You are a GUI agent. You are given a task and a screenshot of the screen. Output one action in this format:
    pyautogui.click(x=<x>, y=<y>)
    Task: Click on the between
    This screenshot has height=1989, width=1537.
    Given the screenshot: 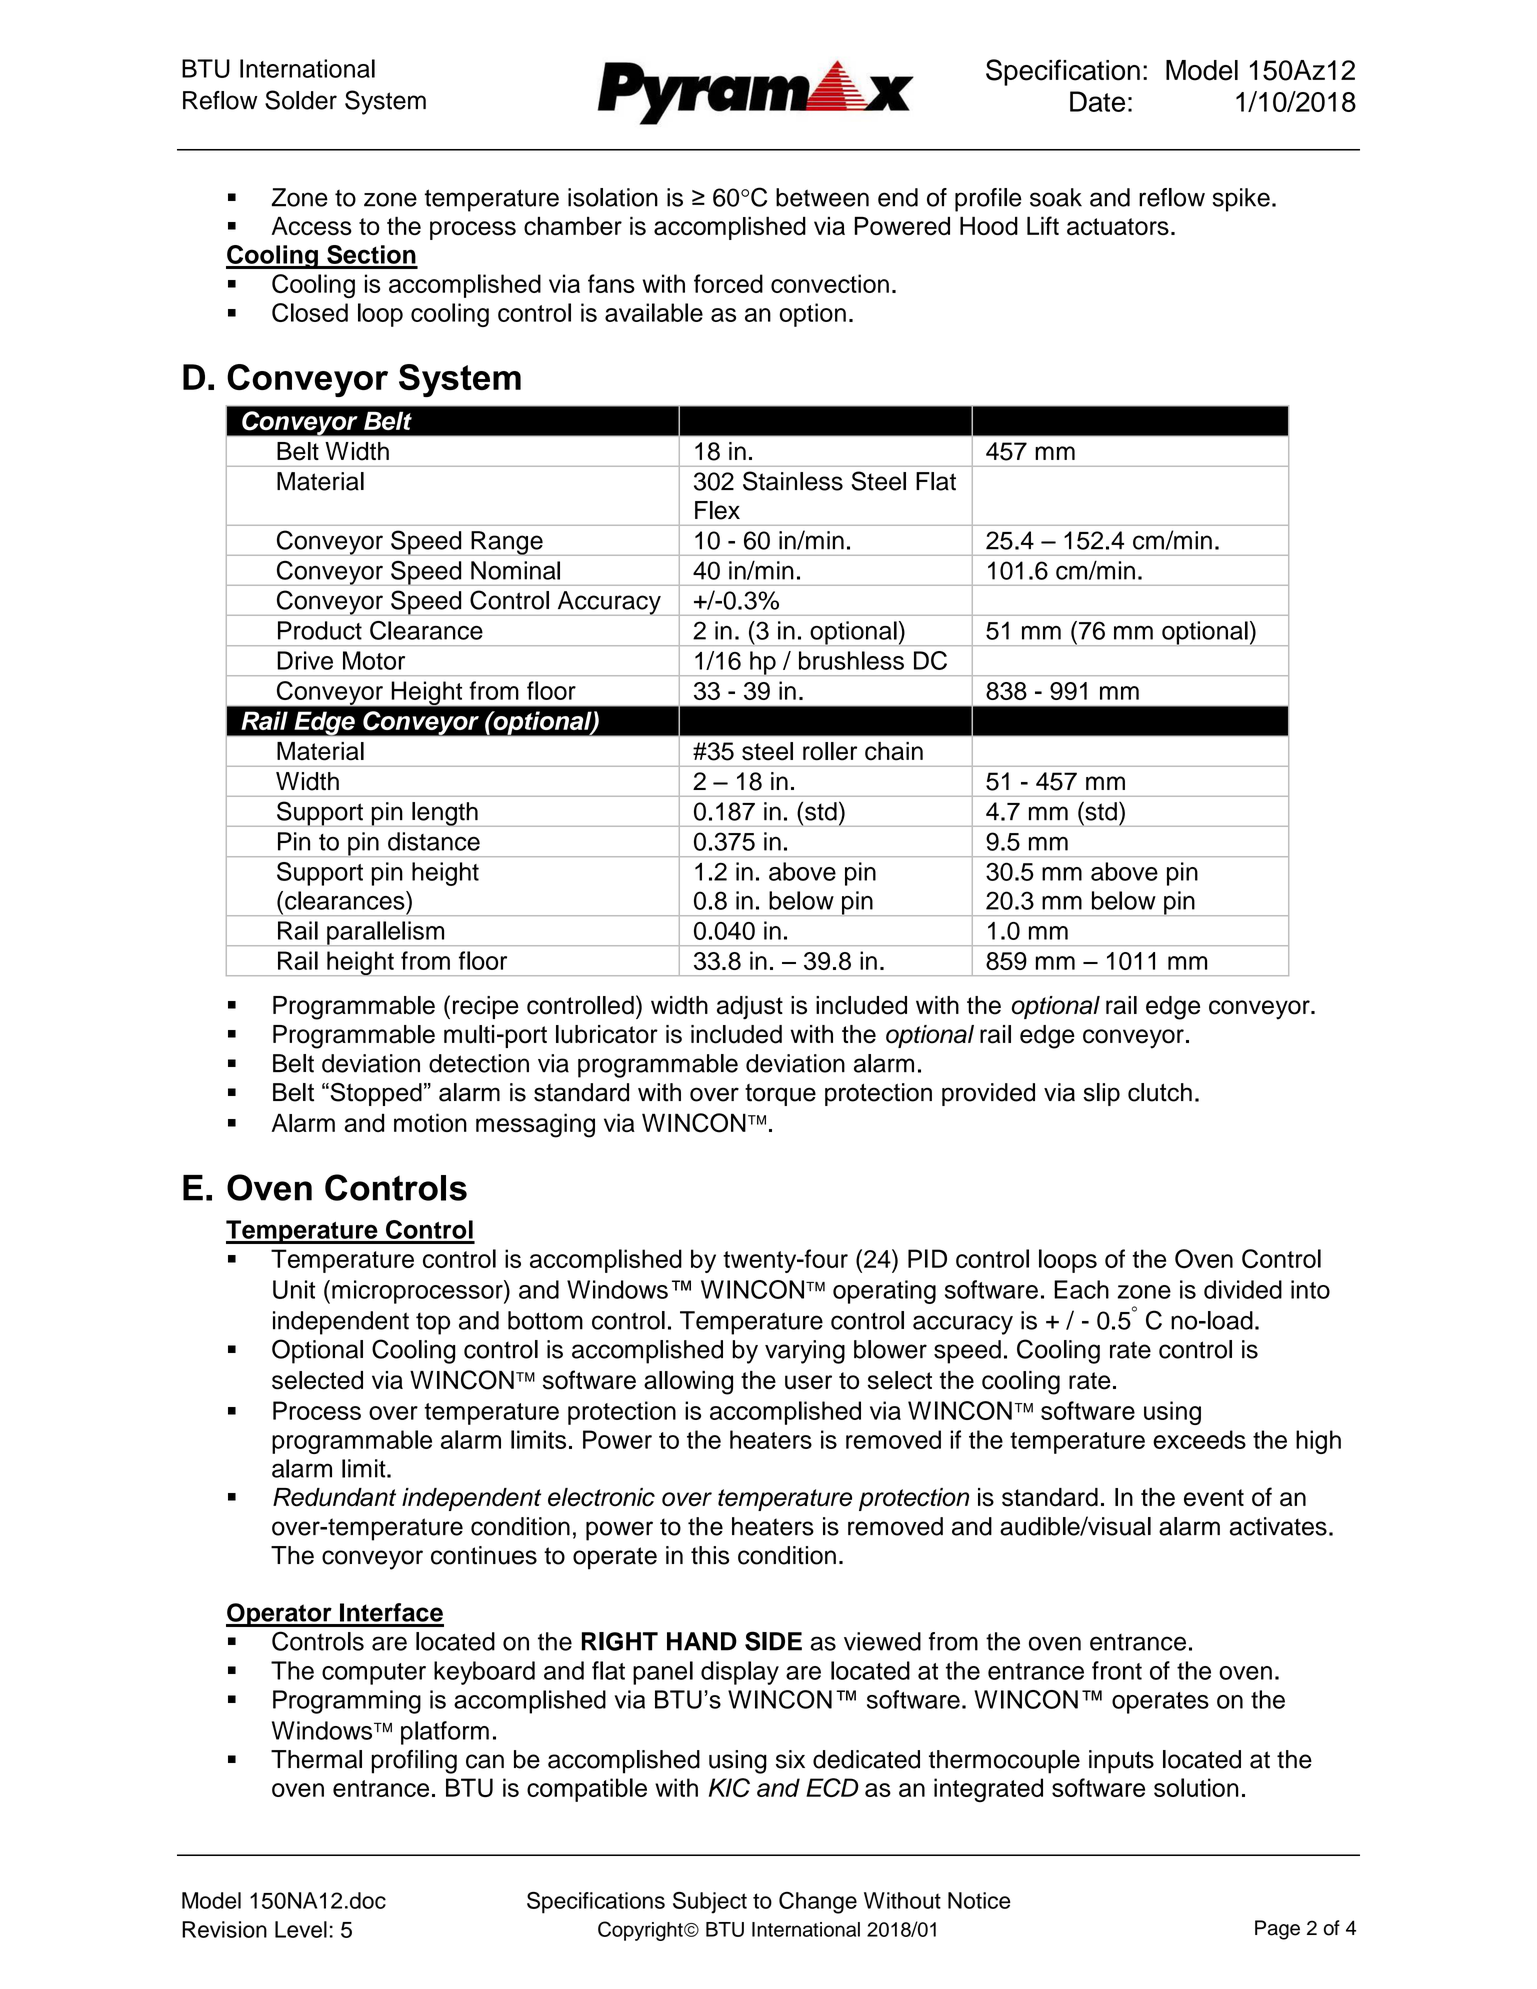 What is the action you would take?
    pyautogui.click(x=822, y=197)
